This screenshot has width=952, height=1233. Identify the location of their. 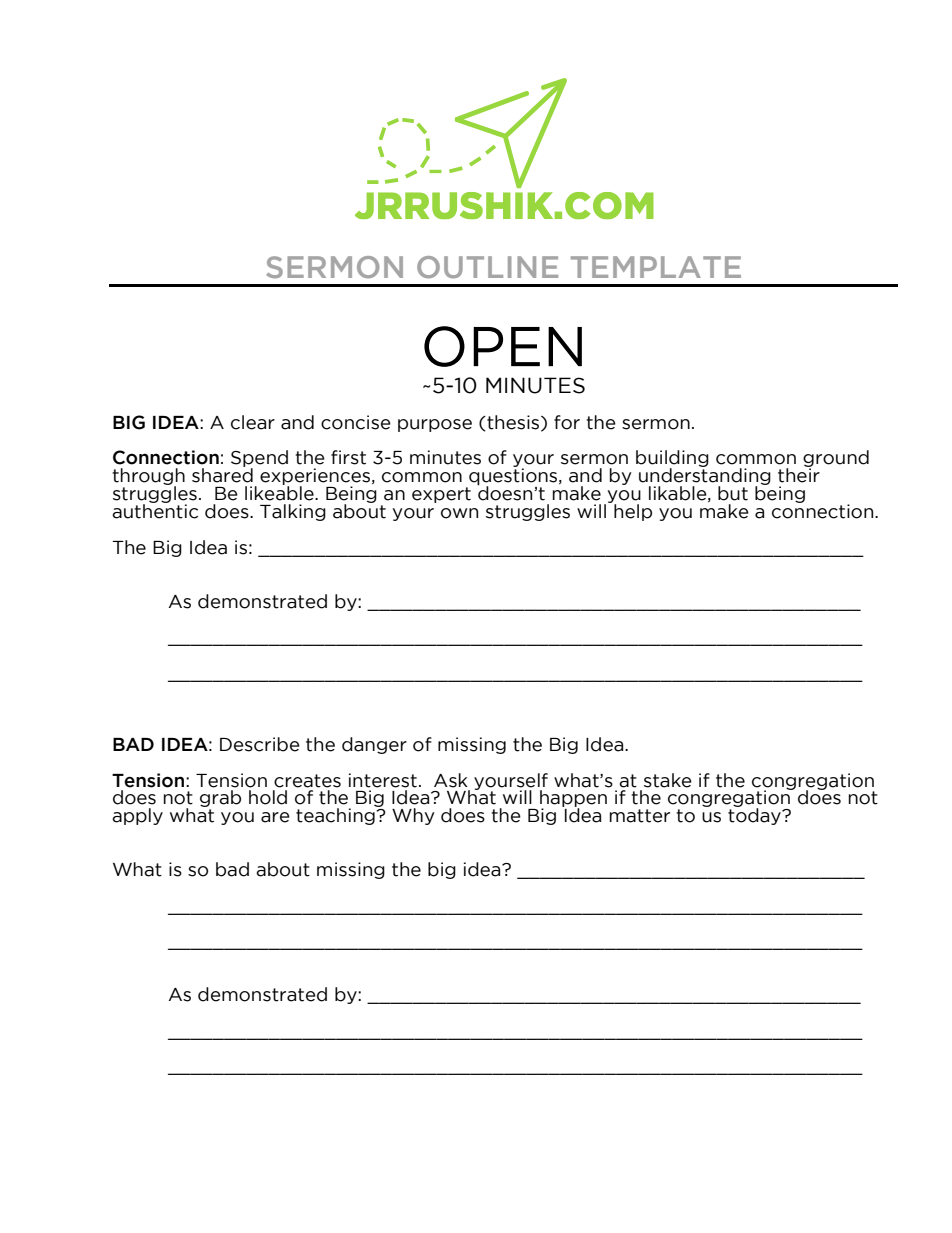
(799, 474).
